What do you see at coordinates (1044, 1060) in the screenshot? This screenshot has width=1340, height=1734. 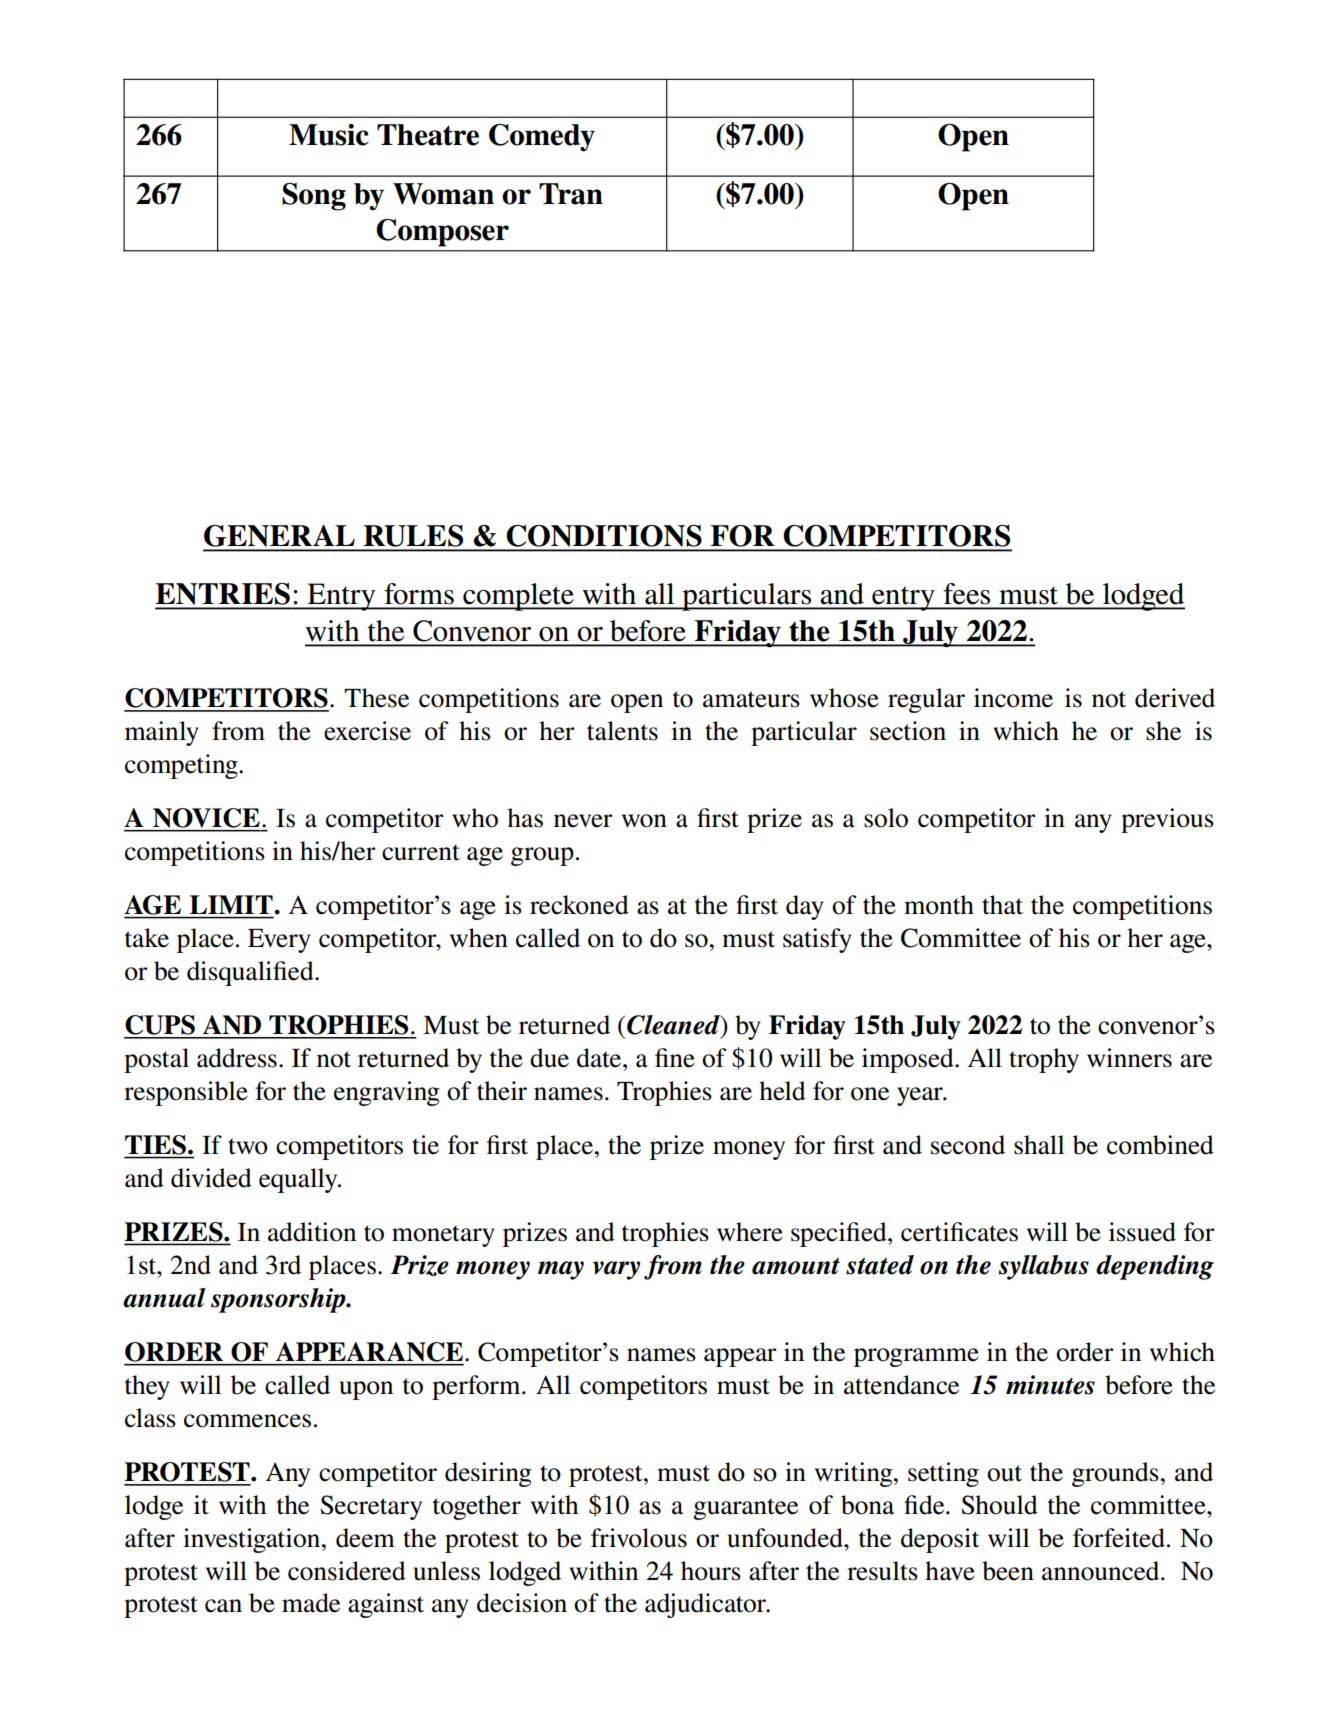 I see `trophy` at bounding box center [1044, 1060].
